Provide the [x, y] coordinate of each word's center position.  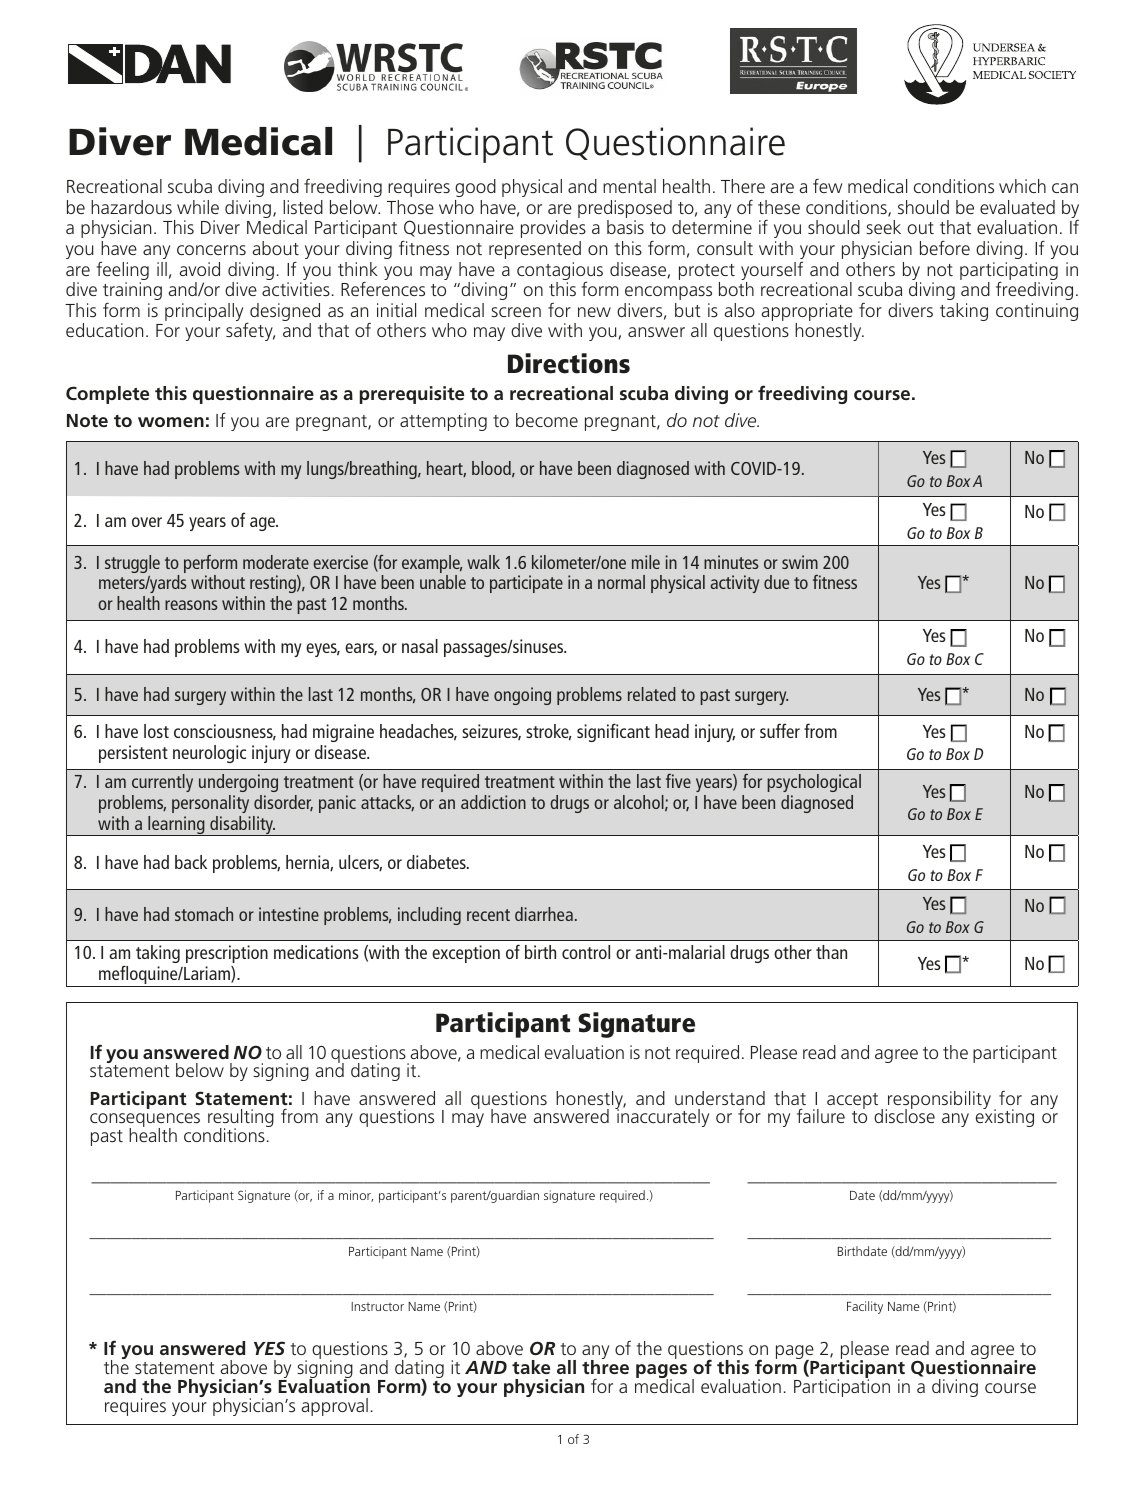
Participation [842, 1387]
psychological [814, 783]
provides [553, 229]
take [531, 1367]
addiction [493, 802]
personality [210, 804]
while [198, 207]
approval [334, 1407]
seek [883, 227]
